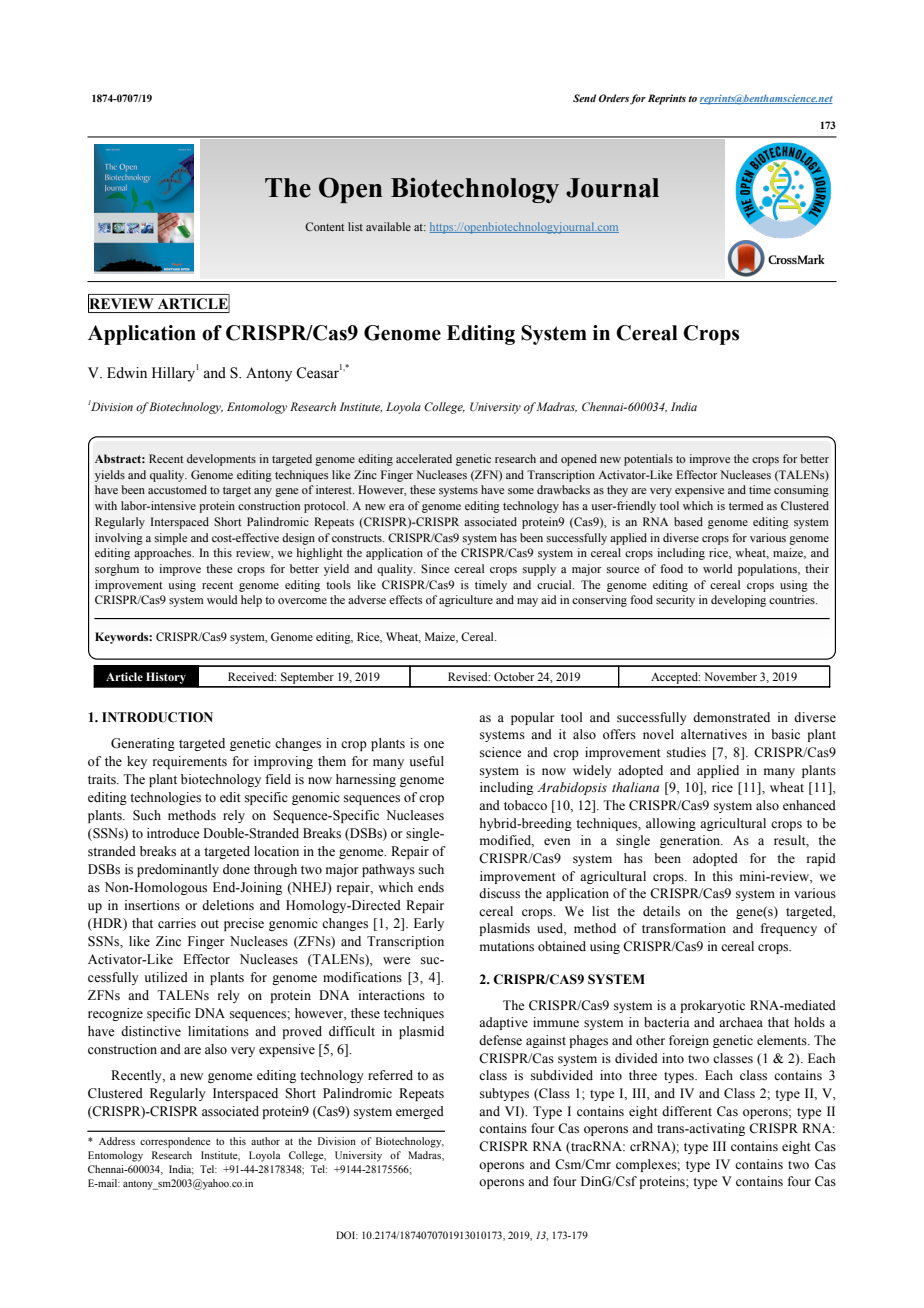 Image resolution: width=924 pixels, height=1308 pixels. What do you see at coordinates (686, 752) in the page?
I see `studies` at bounding box center [686, 752].
